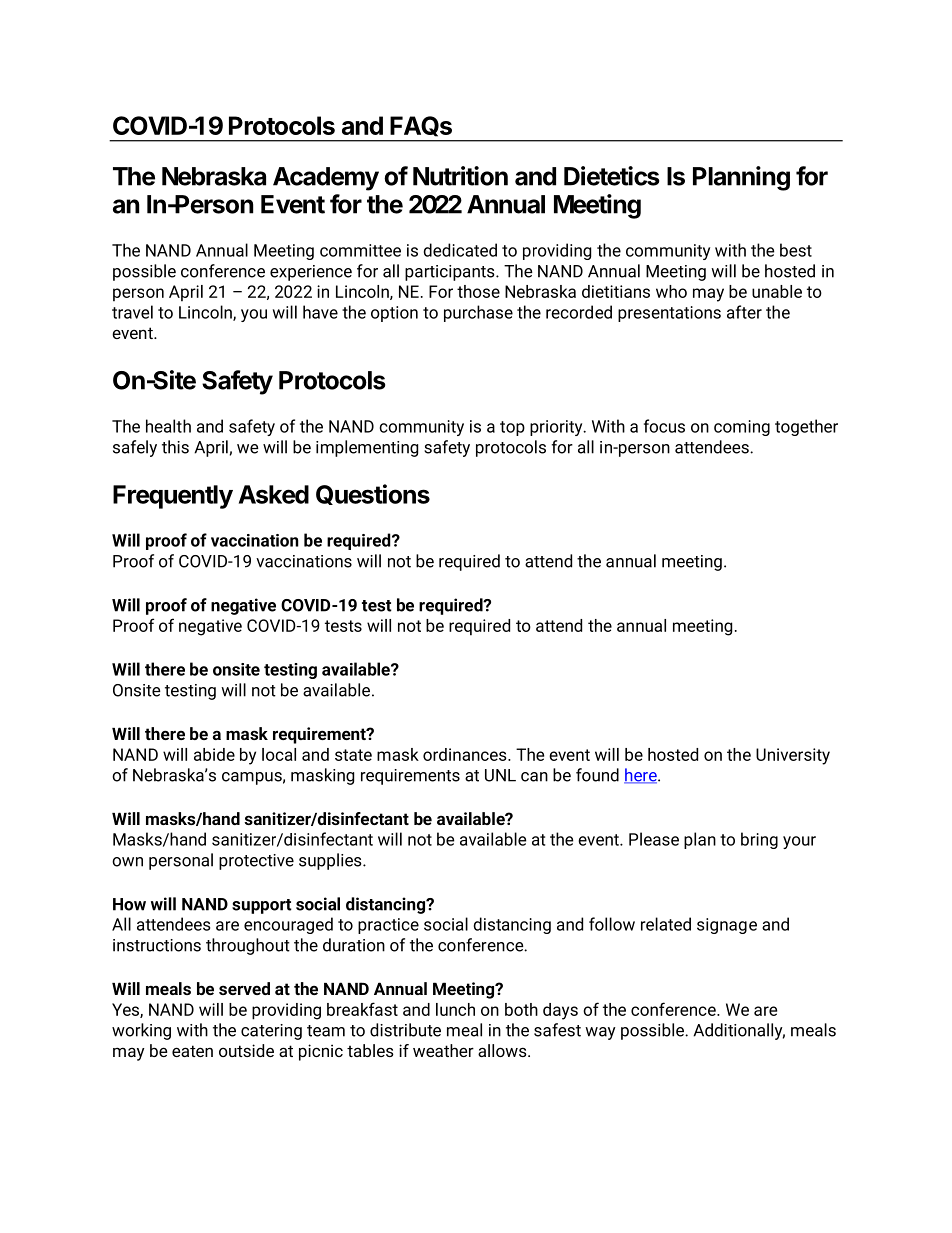  What do you see at coordinates (373, 494) in the document?
I see `Questions` at bounding box center [373, 494].
